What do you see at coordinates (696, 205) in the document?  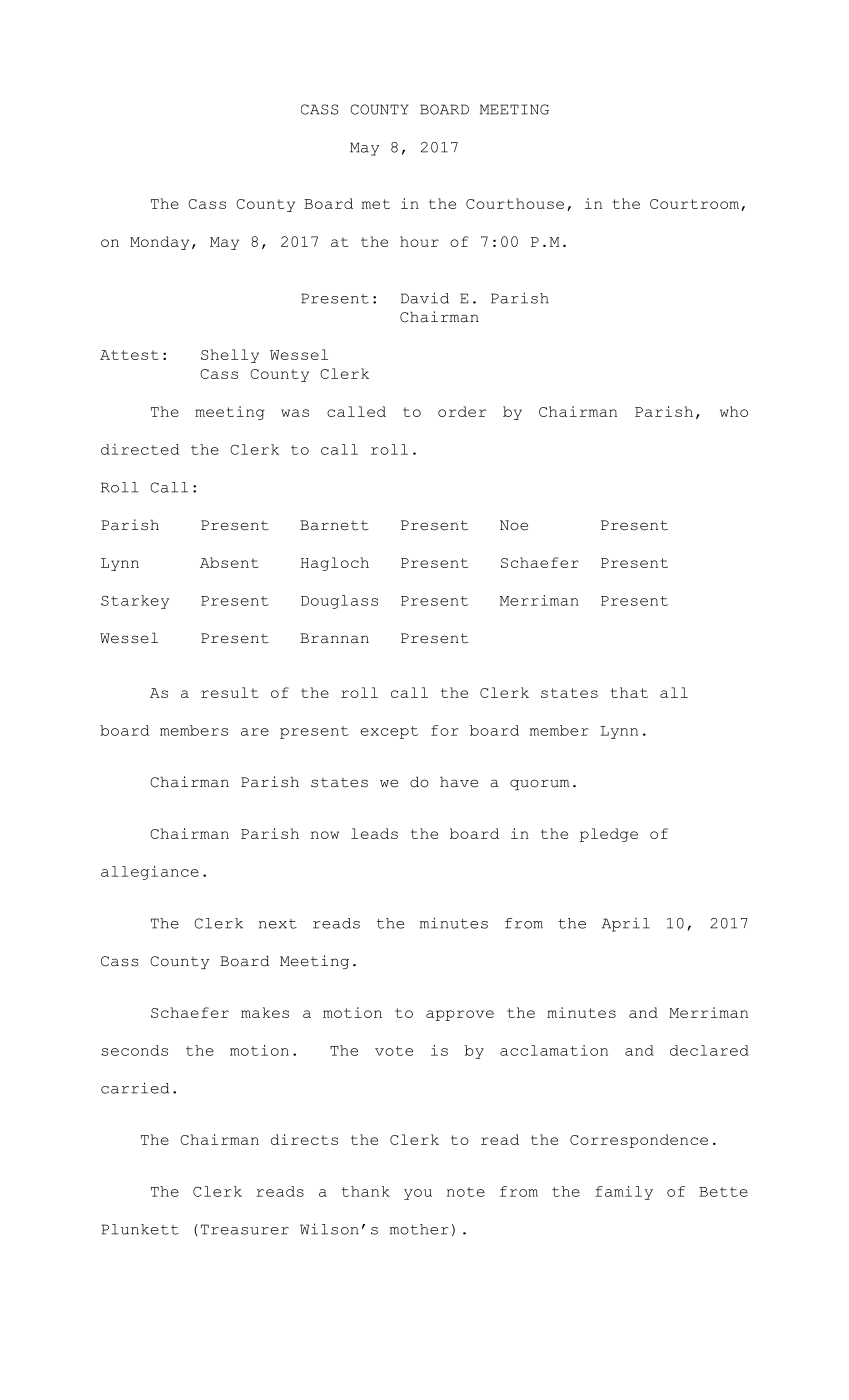 I see `Courtroom` at bounding box center [696, 205].
